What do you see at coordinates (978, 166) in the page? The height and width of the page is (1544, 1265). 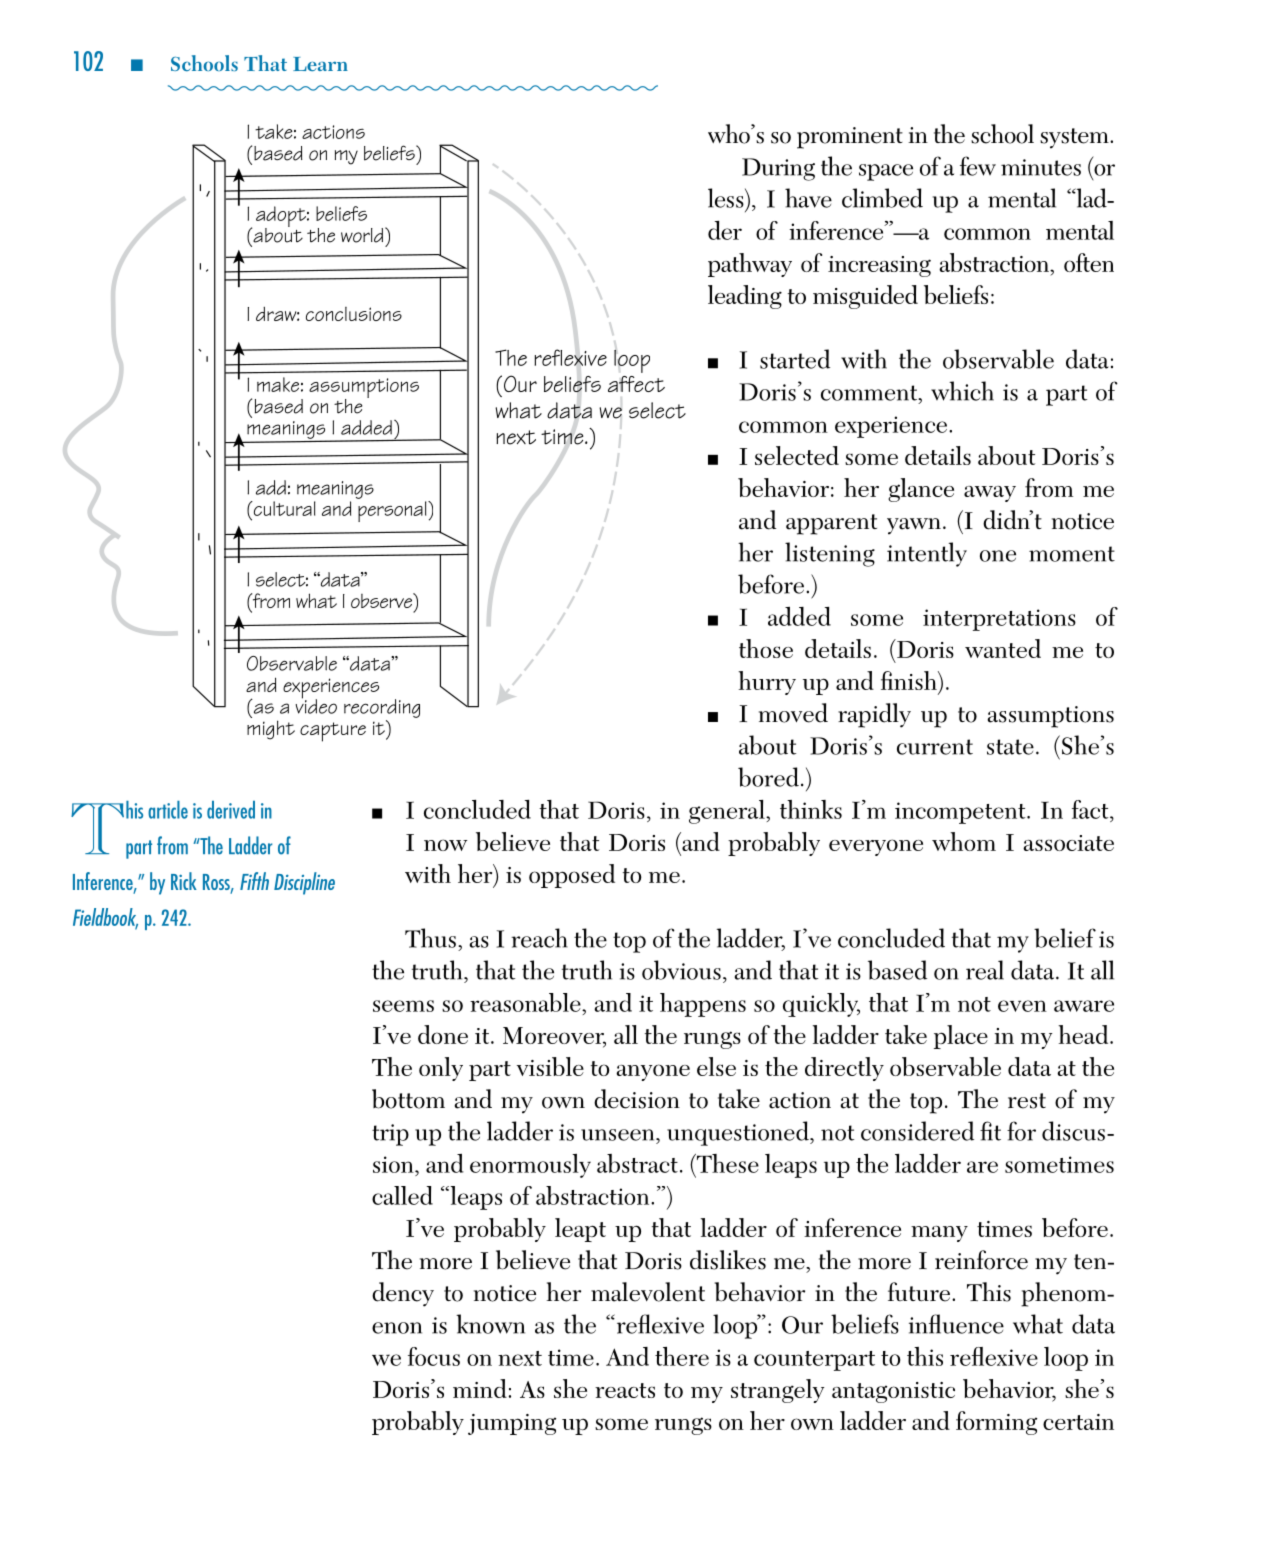 I see `few` at bounding box center [978, 166].
